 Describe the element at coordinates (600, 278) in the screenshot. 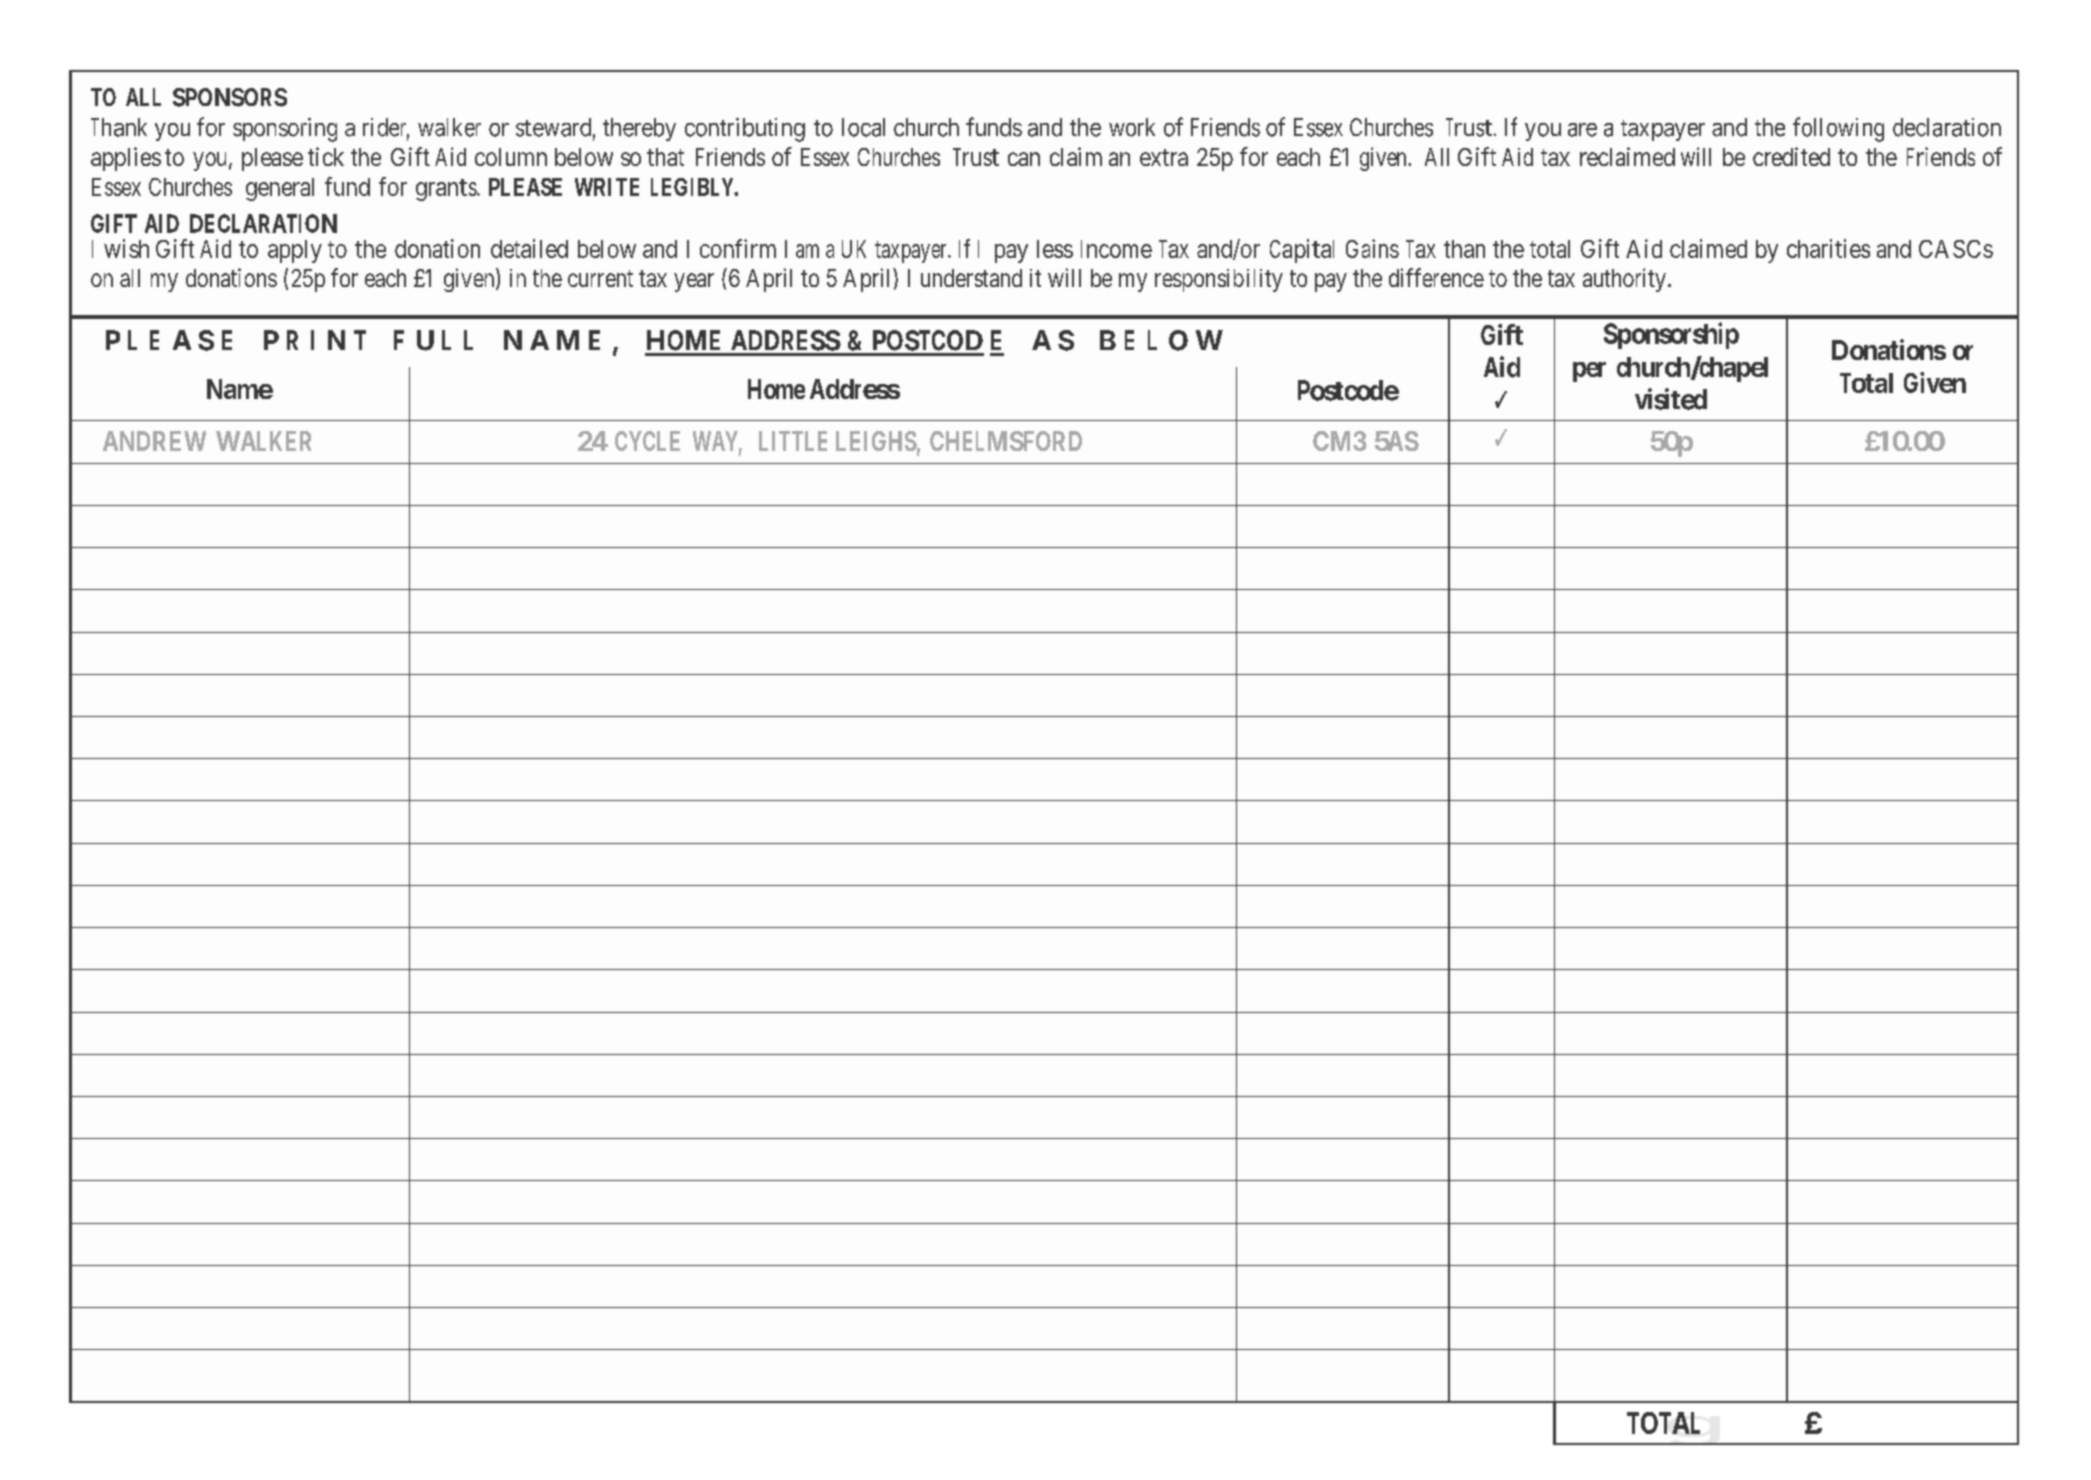

I see `current` at that location.
